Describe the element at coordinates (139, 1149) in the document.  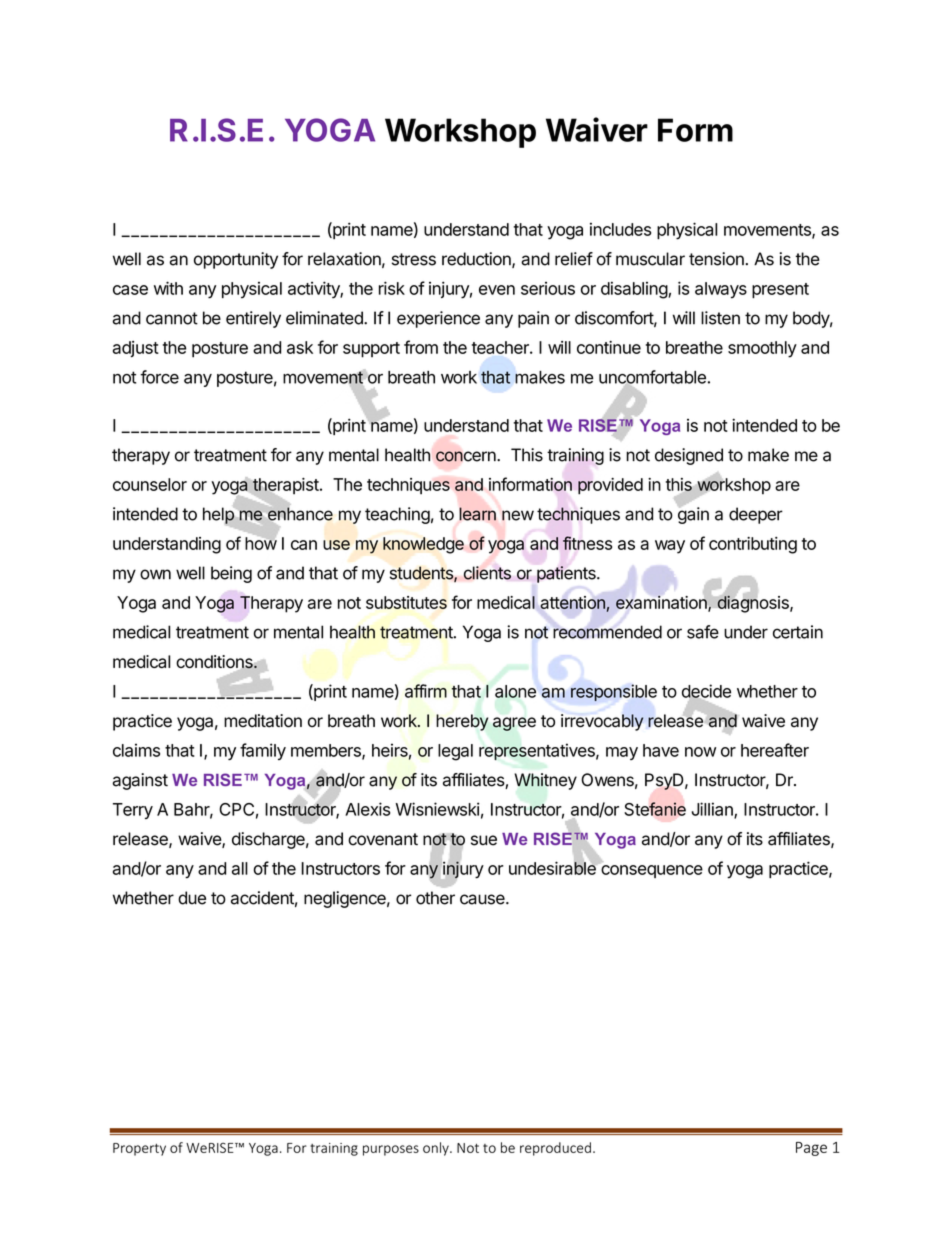
I see `Property` at that location.
